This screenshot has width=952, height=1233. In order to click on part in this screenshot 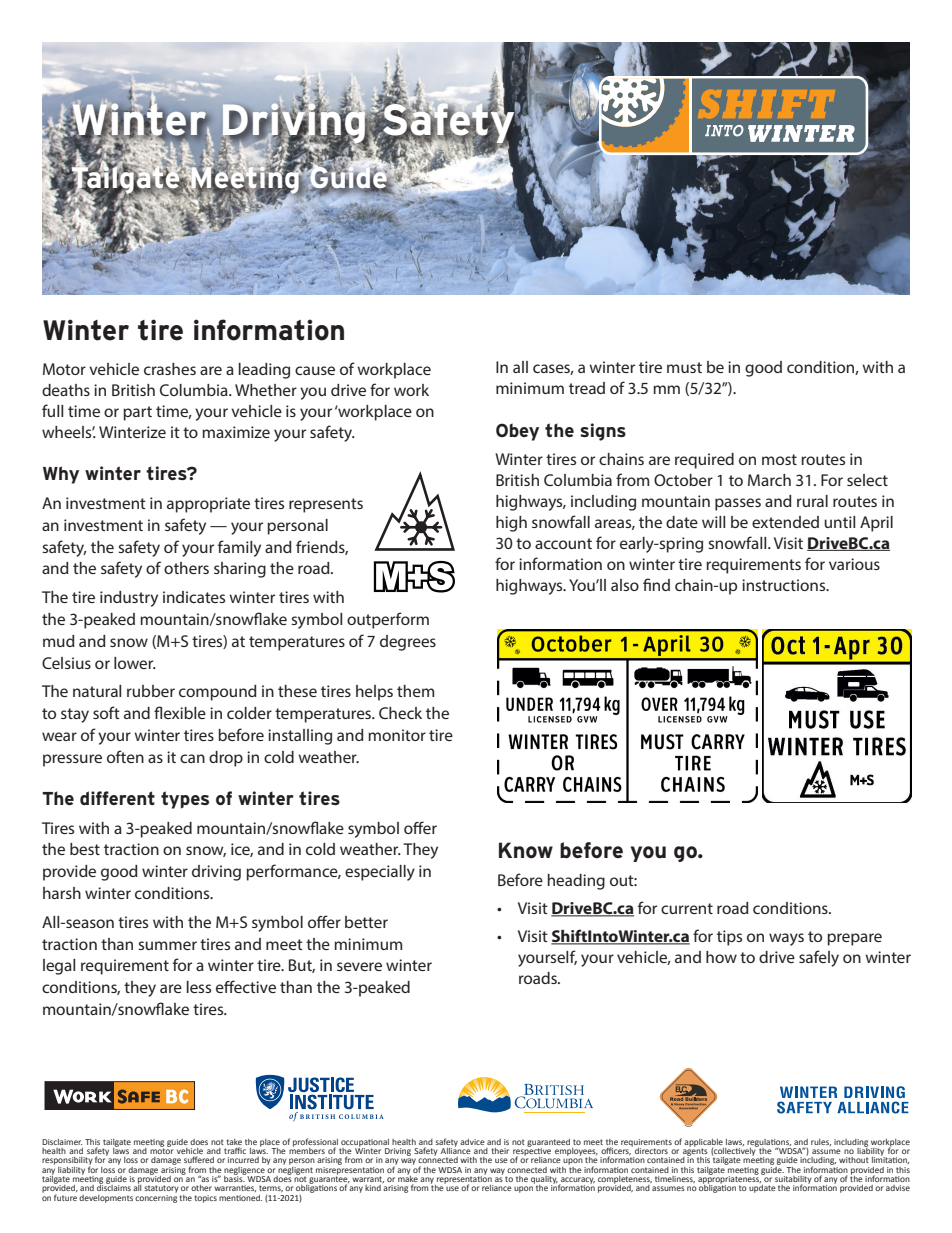, I will do `click(137, 413)`.
